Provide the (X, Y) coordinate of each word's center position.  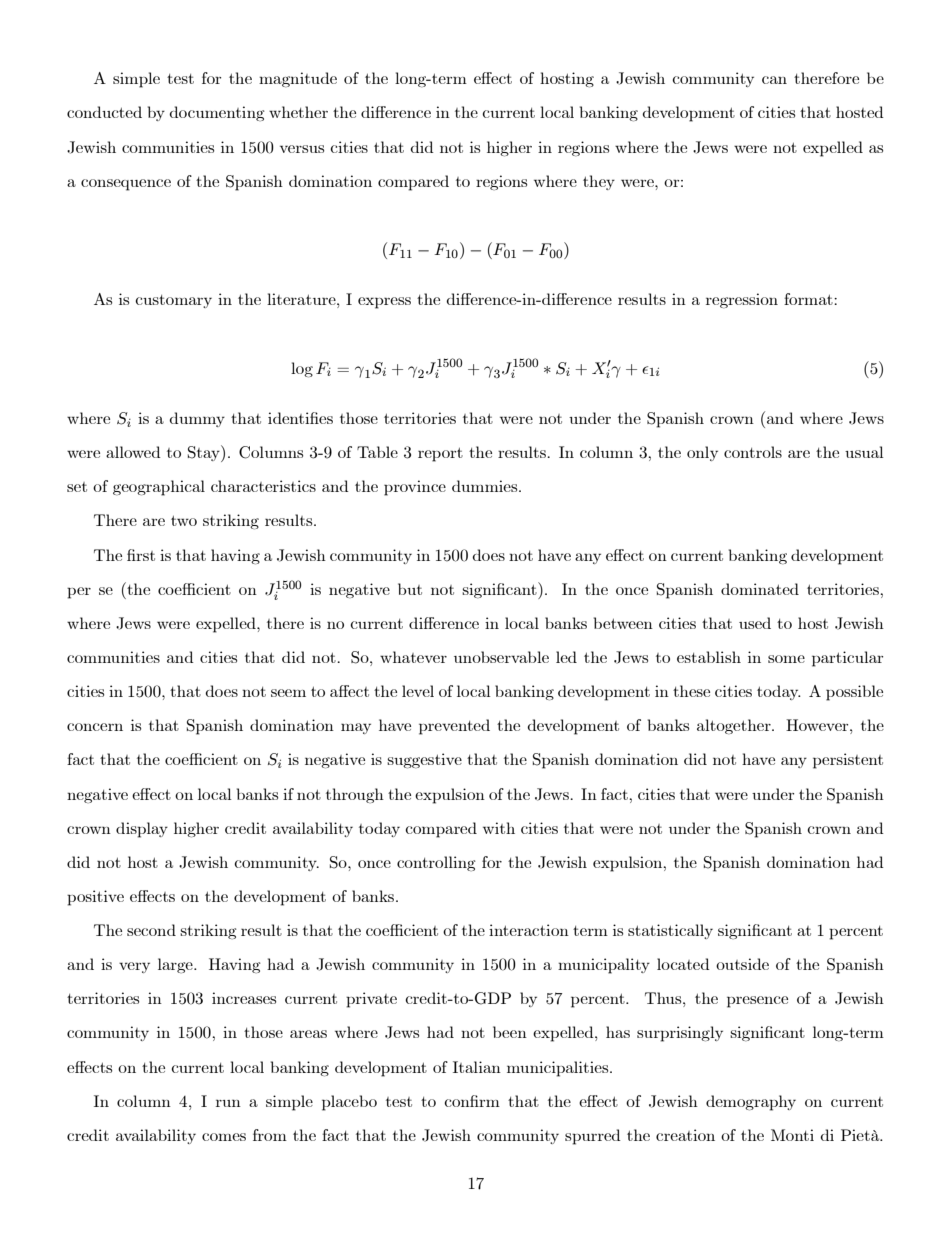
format (809, 299)
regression (742, 300)
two (184, 520)
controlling (436, 863)
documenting (217, 113)
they (599, 182)
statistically (670, 931)
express (384, 303)
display (142, 830)
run (228, 1103)
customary (173, 301)
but (410, 589)
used (755, 623)
